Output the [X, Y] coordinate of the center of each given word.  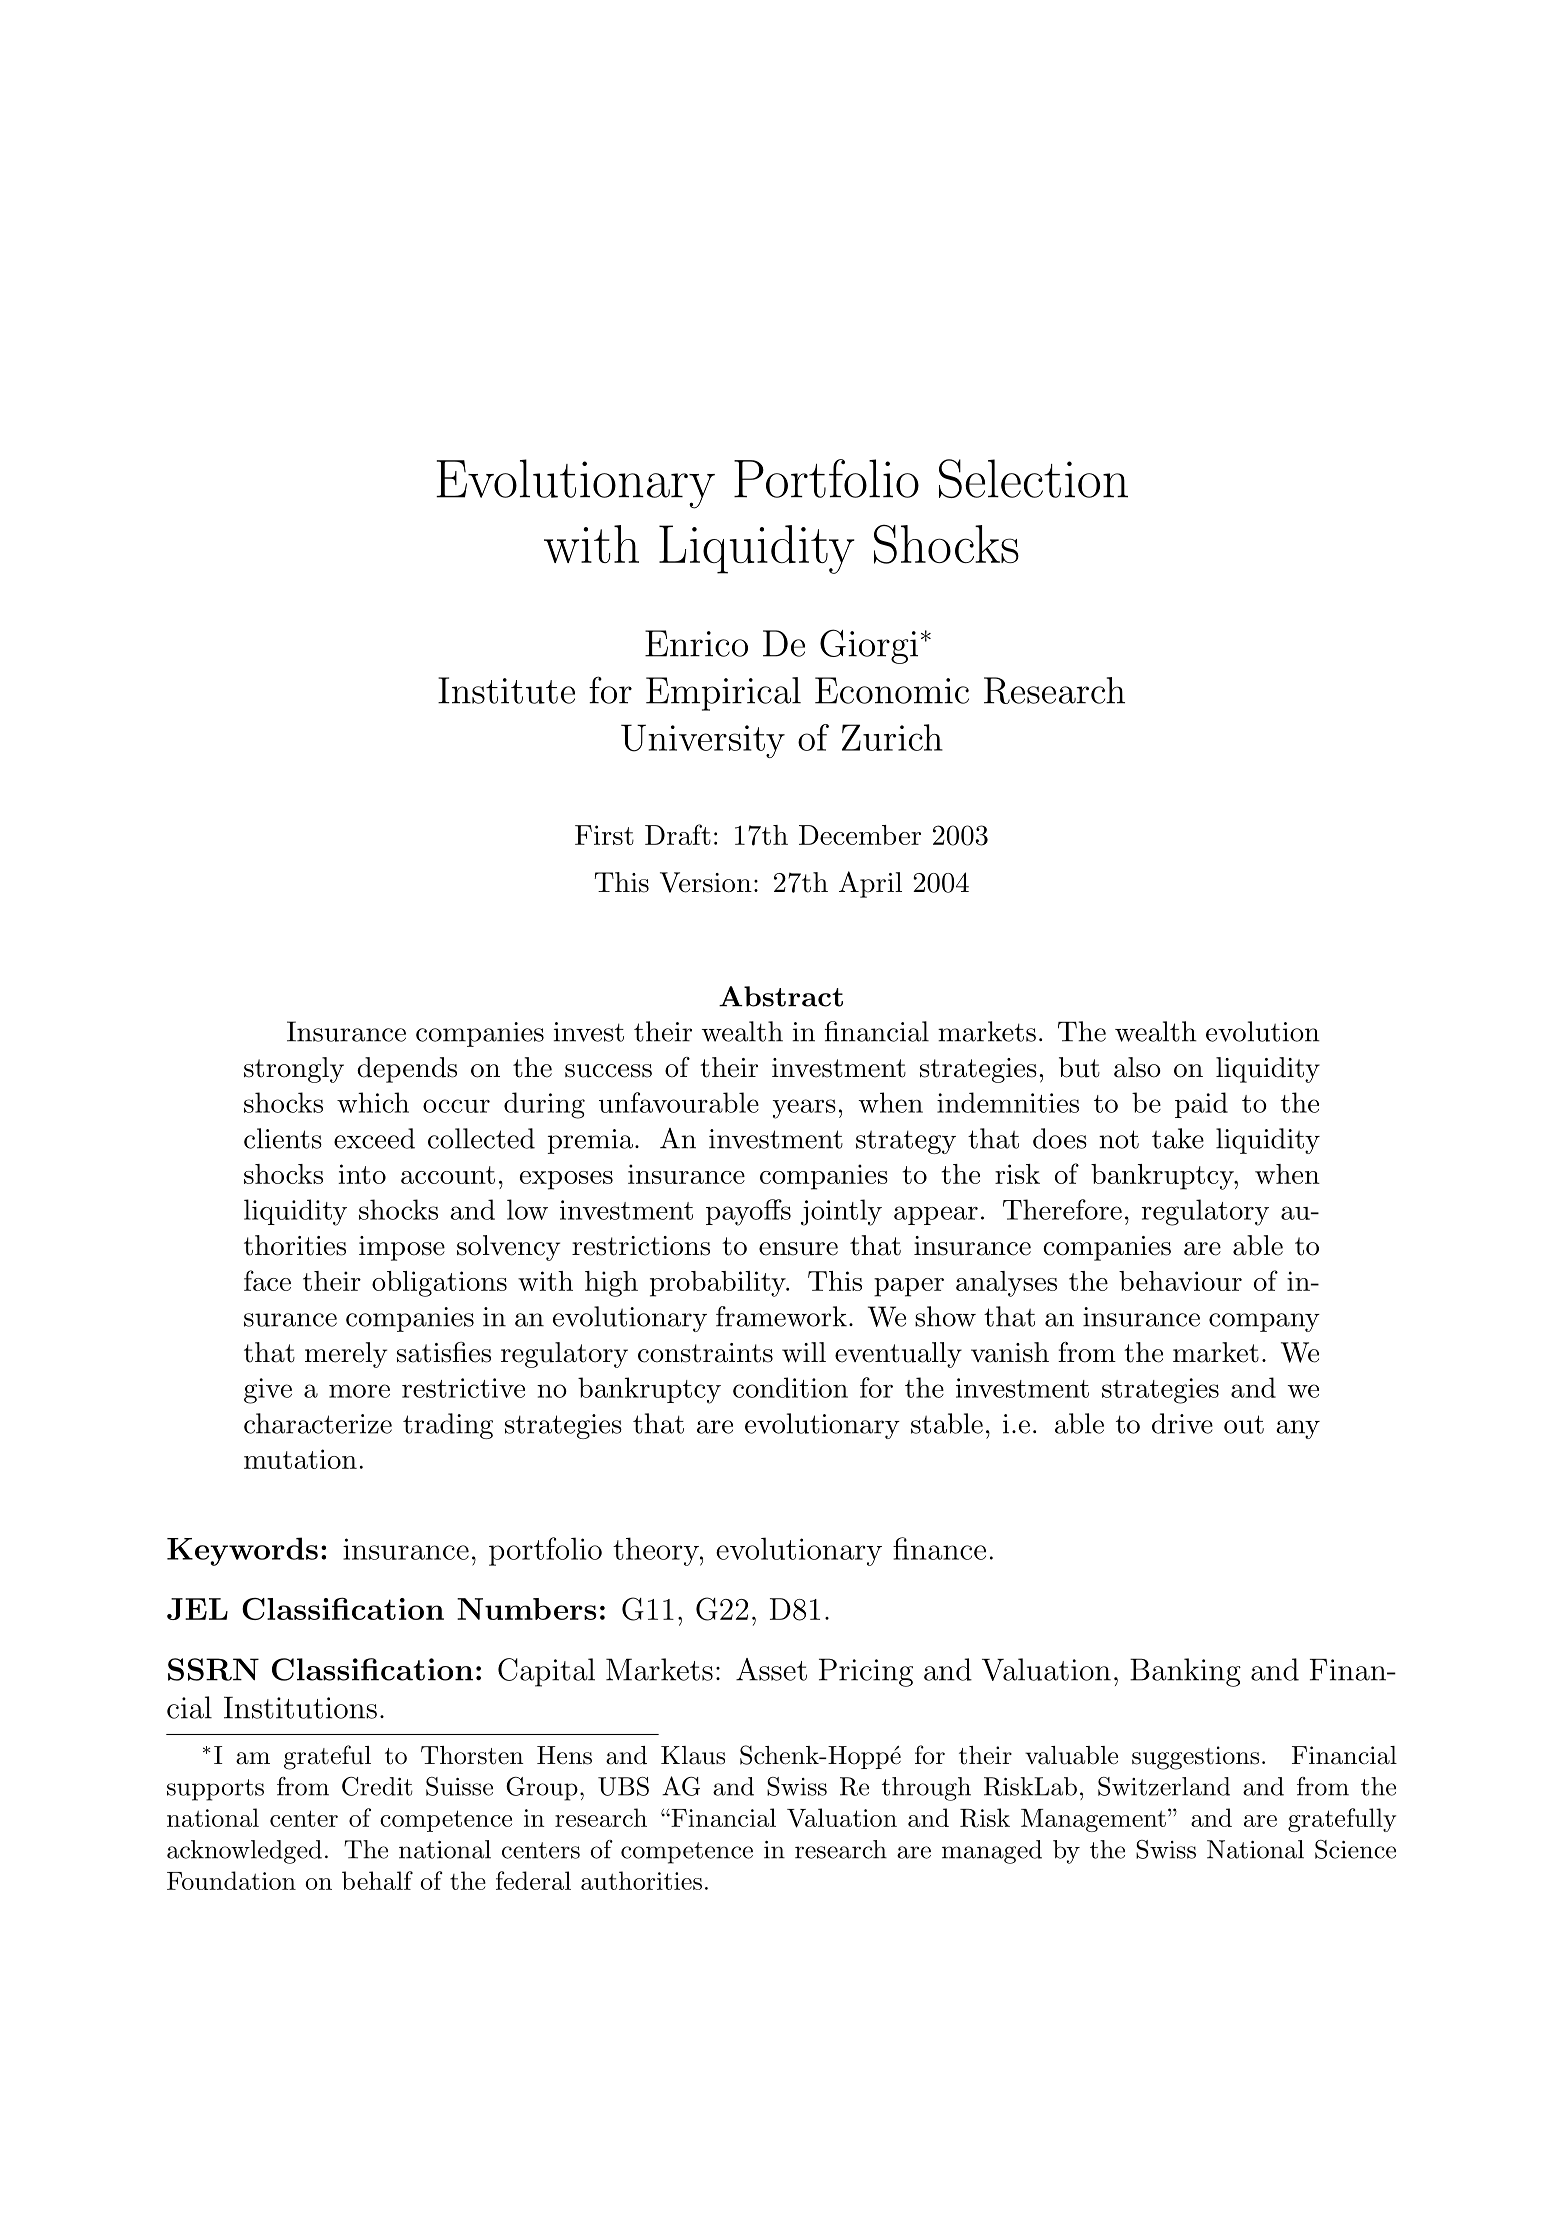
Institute [506, 690]
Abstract [781, 996]
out [1244, 1424]
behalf [377, 1880]
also [1137, 1067]
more [359, 1391]
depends [407, 1070]
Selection [1033, 478]
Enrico [696, 643]
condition [790, 1387]
